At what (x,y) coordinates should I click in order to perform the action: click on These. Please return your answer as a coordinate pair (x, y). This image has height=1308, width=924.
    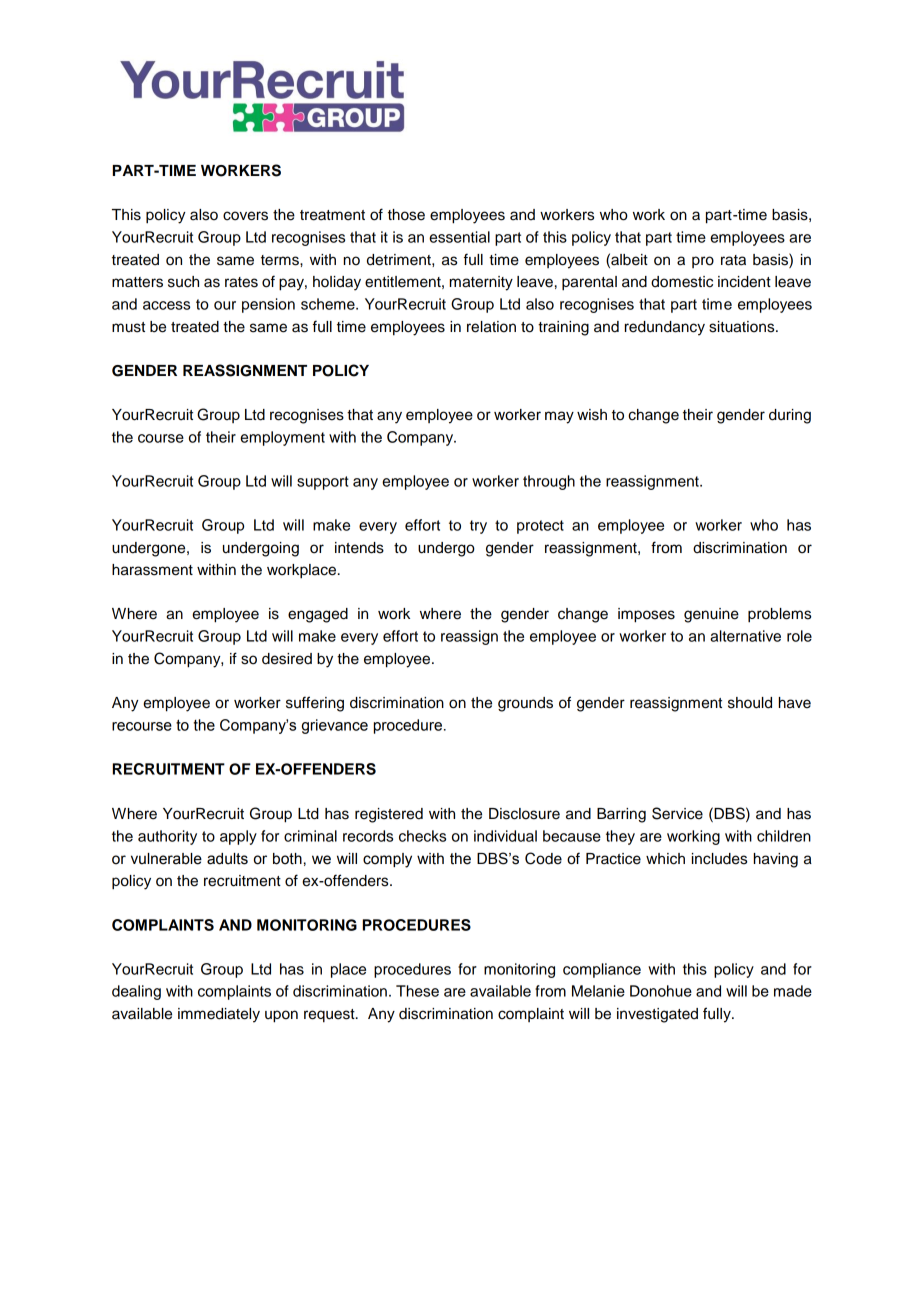
    Looking at the image, I should click on (417, 991).
